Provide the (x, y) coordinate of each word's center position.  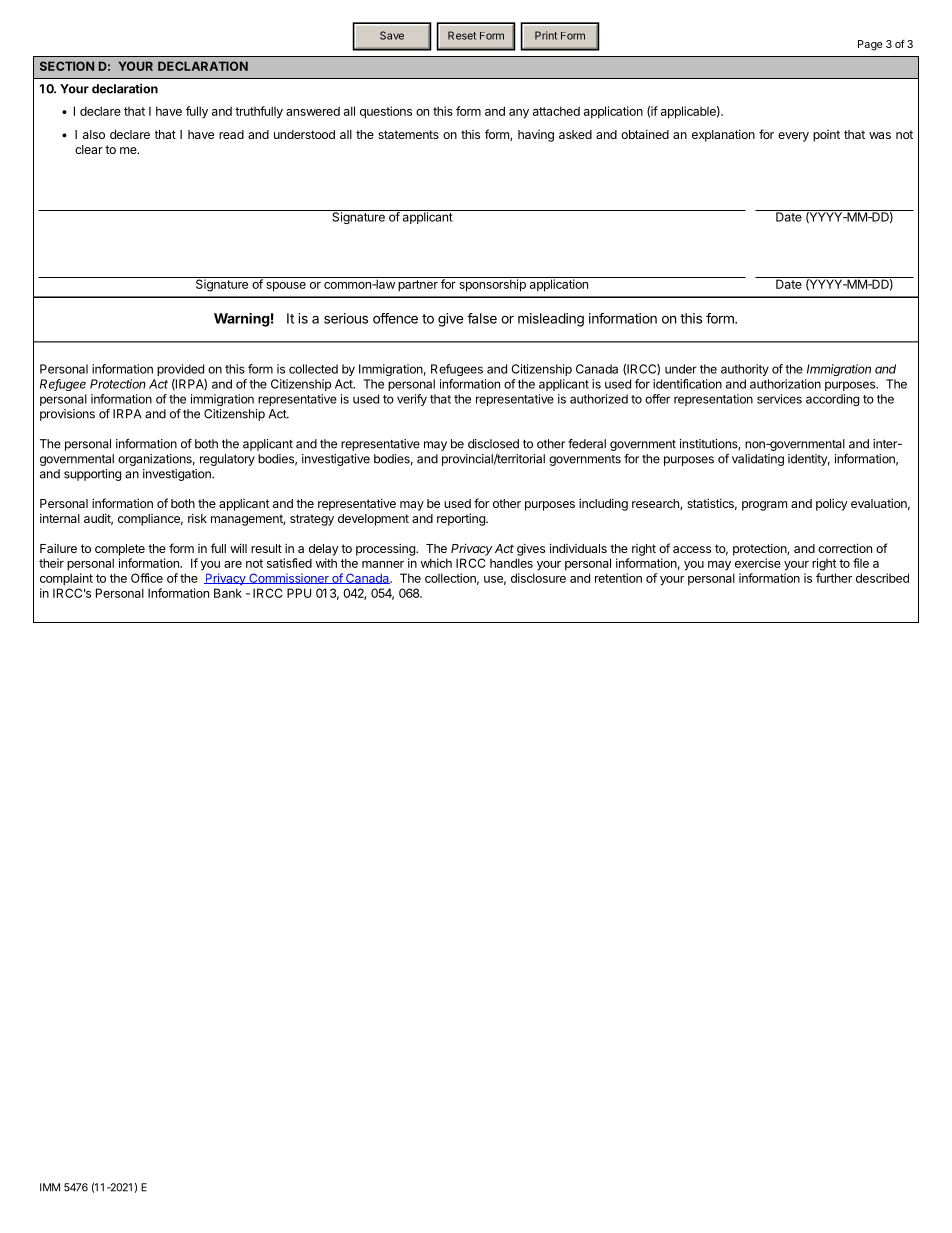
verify (412, 400)
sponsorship (492, 284)
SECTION (67, 66)
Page (870, 45)
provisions (67, 415)
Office (147, 578)
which (436, 563)
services (779, 399)
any (519, 114)
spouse (286, 287)
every (793, 137)
